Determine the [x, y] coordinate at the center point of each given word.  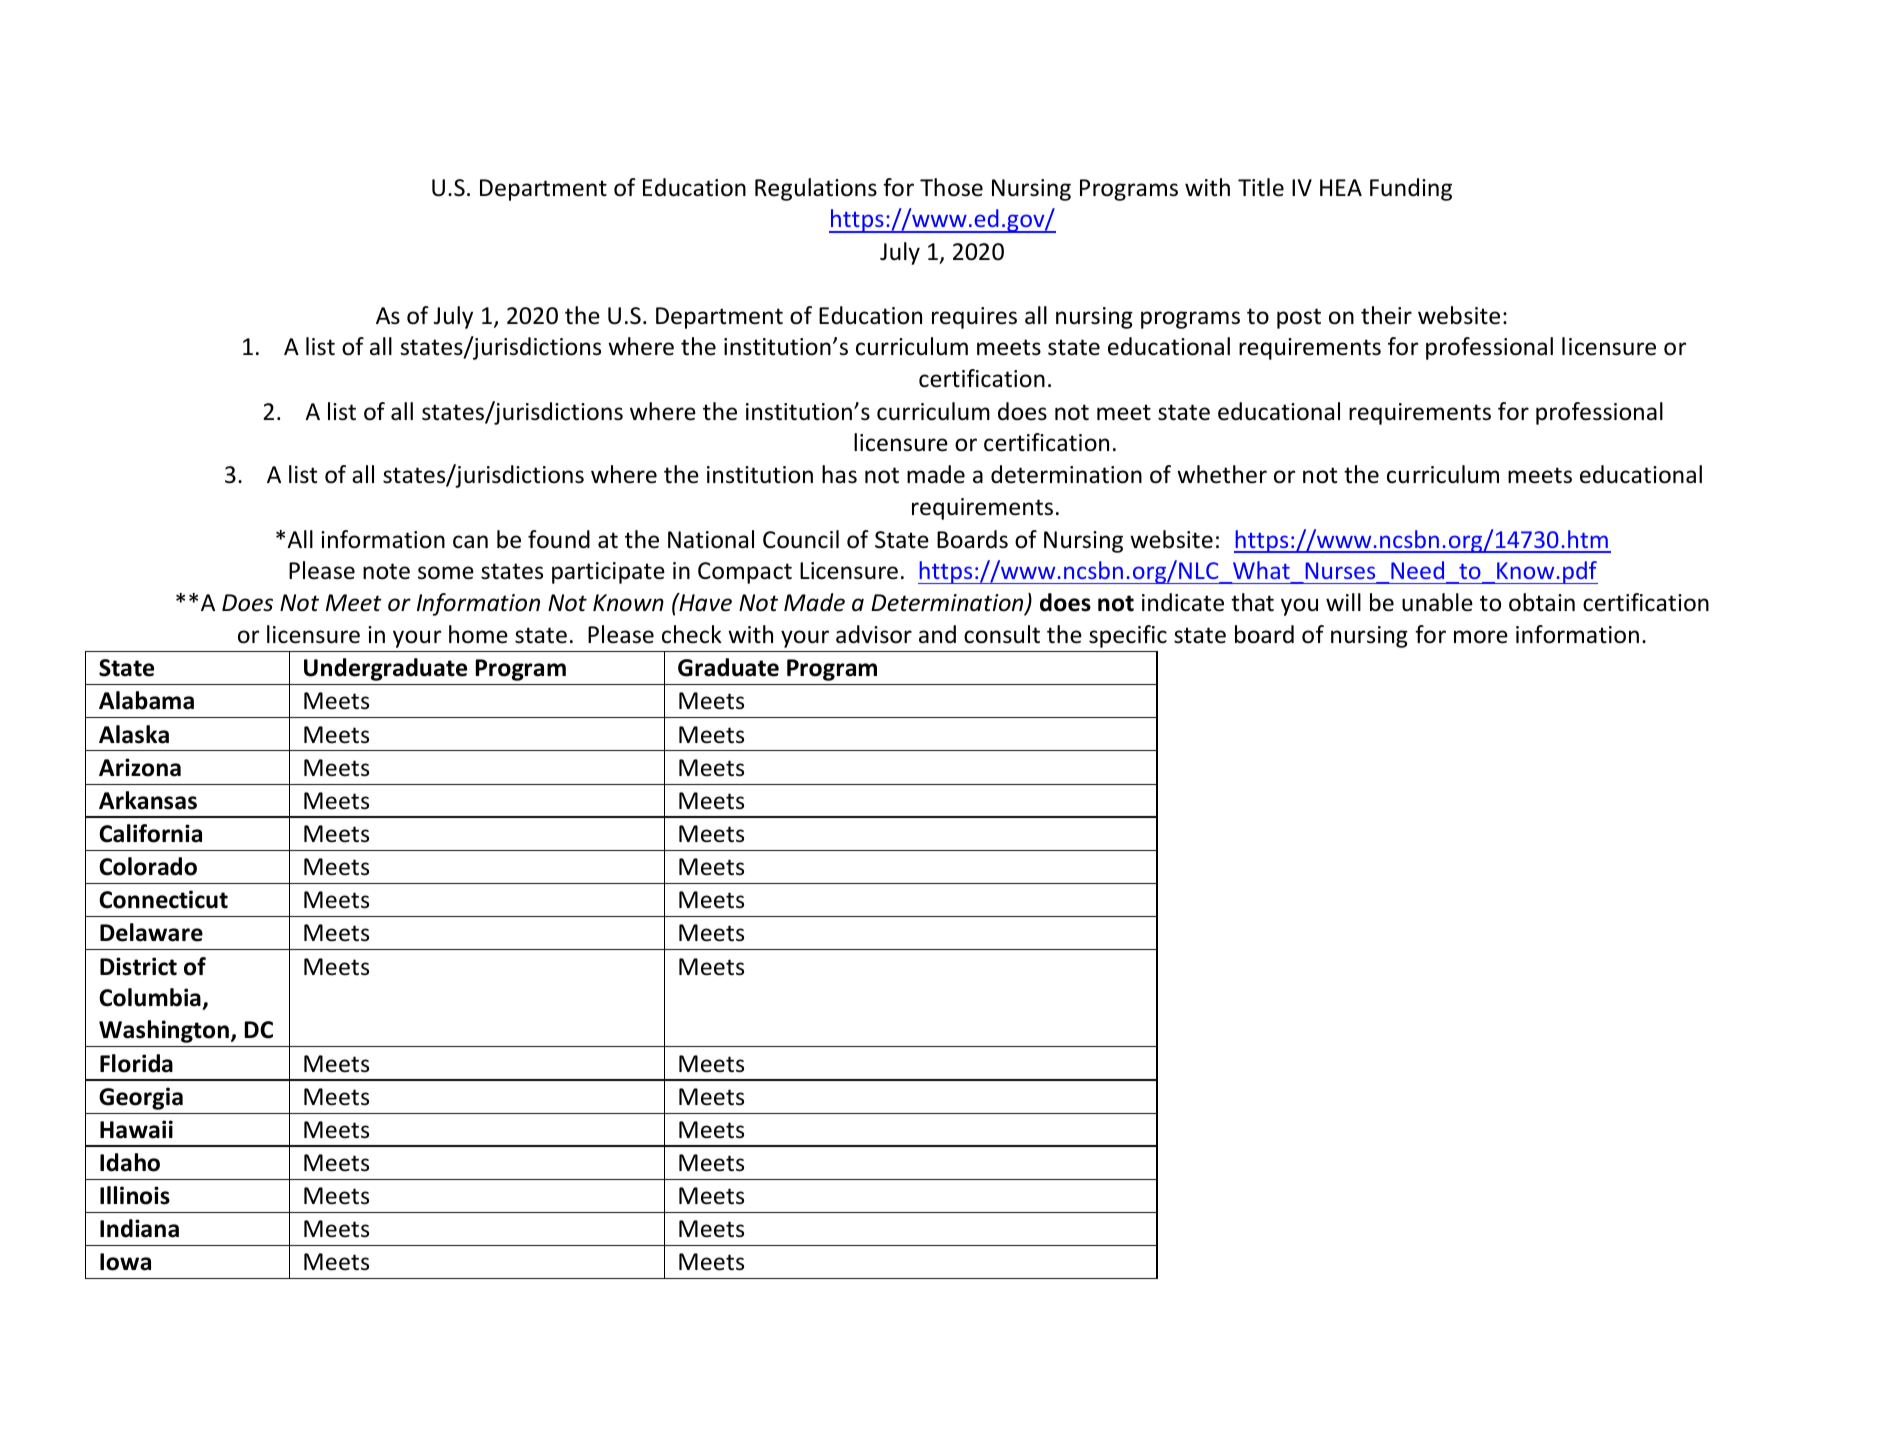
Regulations [816, 189]
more [1481, 637]
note [386, 571]
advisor [874, 634]
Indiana [139, 1228]
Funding [1411, 189]
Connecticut [163, 899]
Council [801, 539]
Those [951, 187]
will [1343, 602]
